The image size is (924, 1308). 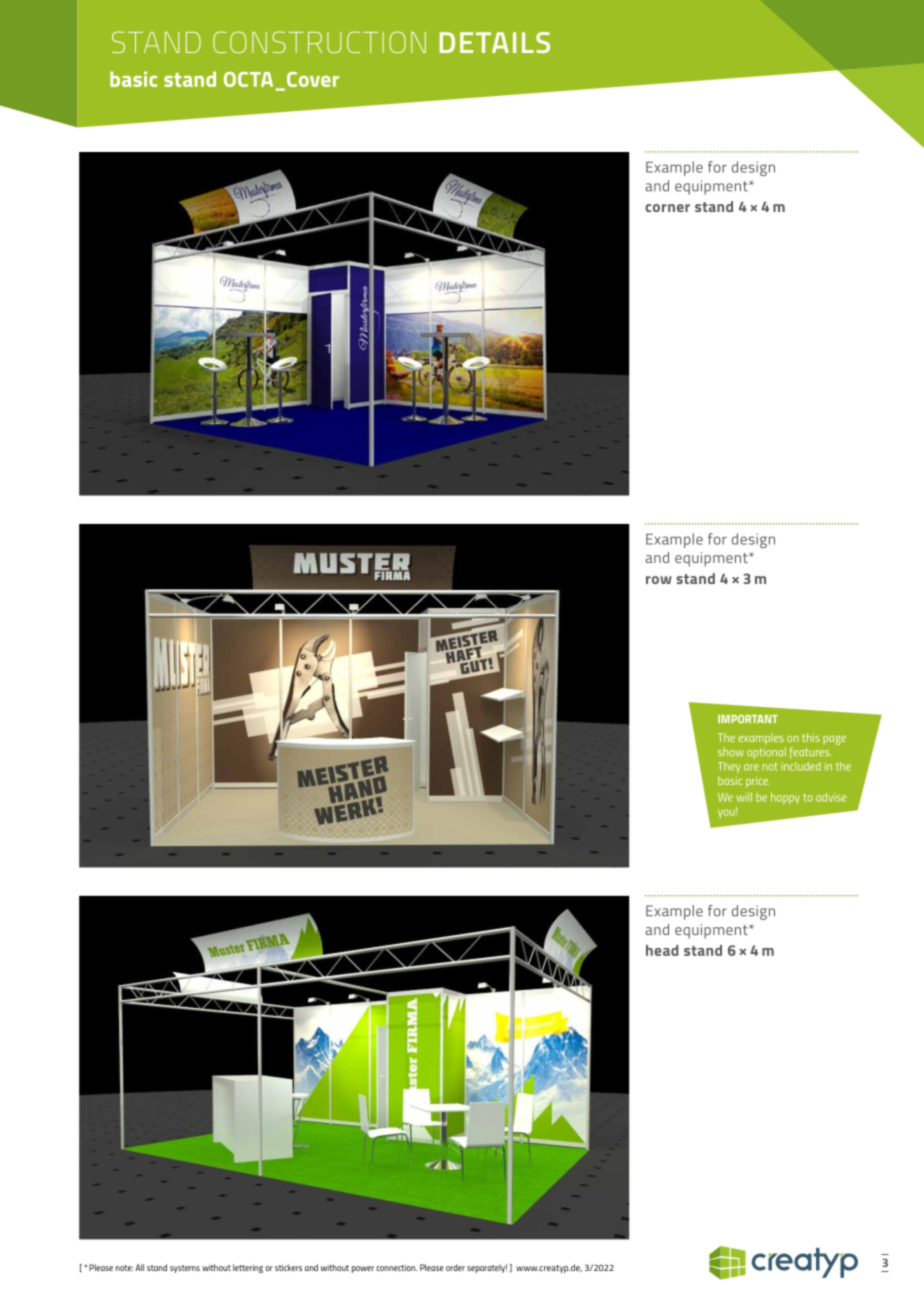 What do you see at coordinates (455, 1267) in the screenshot?
I see `order` at bounding box center [455, 1267].
